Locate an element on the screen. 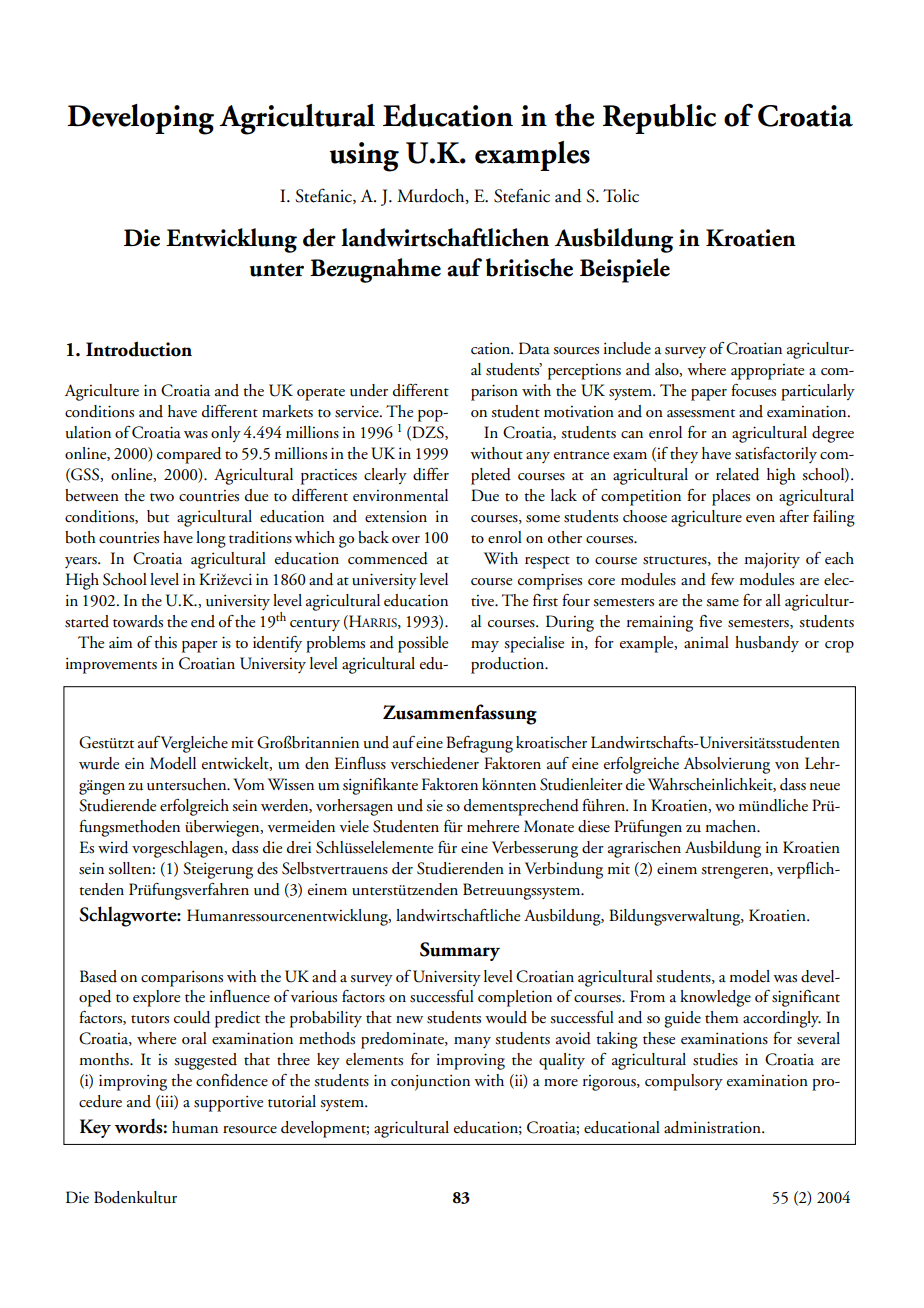 Image resolution: width=924 pixels, height=1308 pixels. confidence is located at coordinates (232, 1080).
